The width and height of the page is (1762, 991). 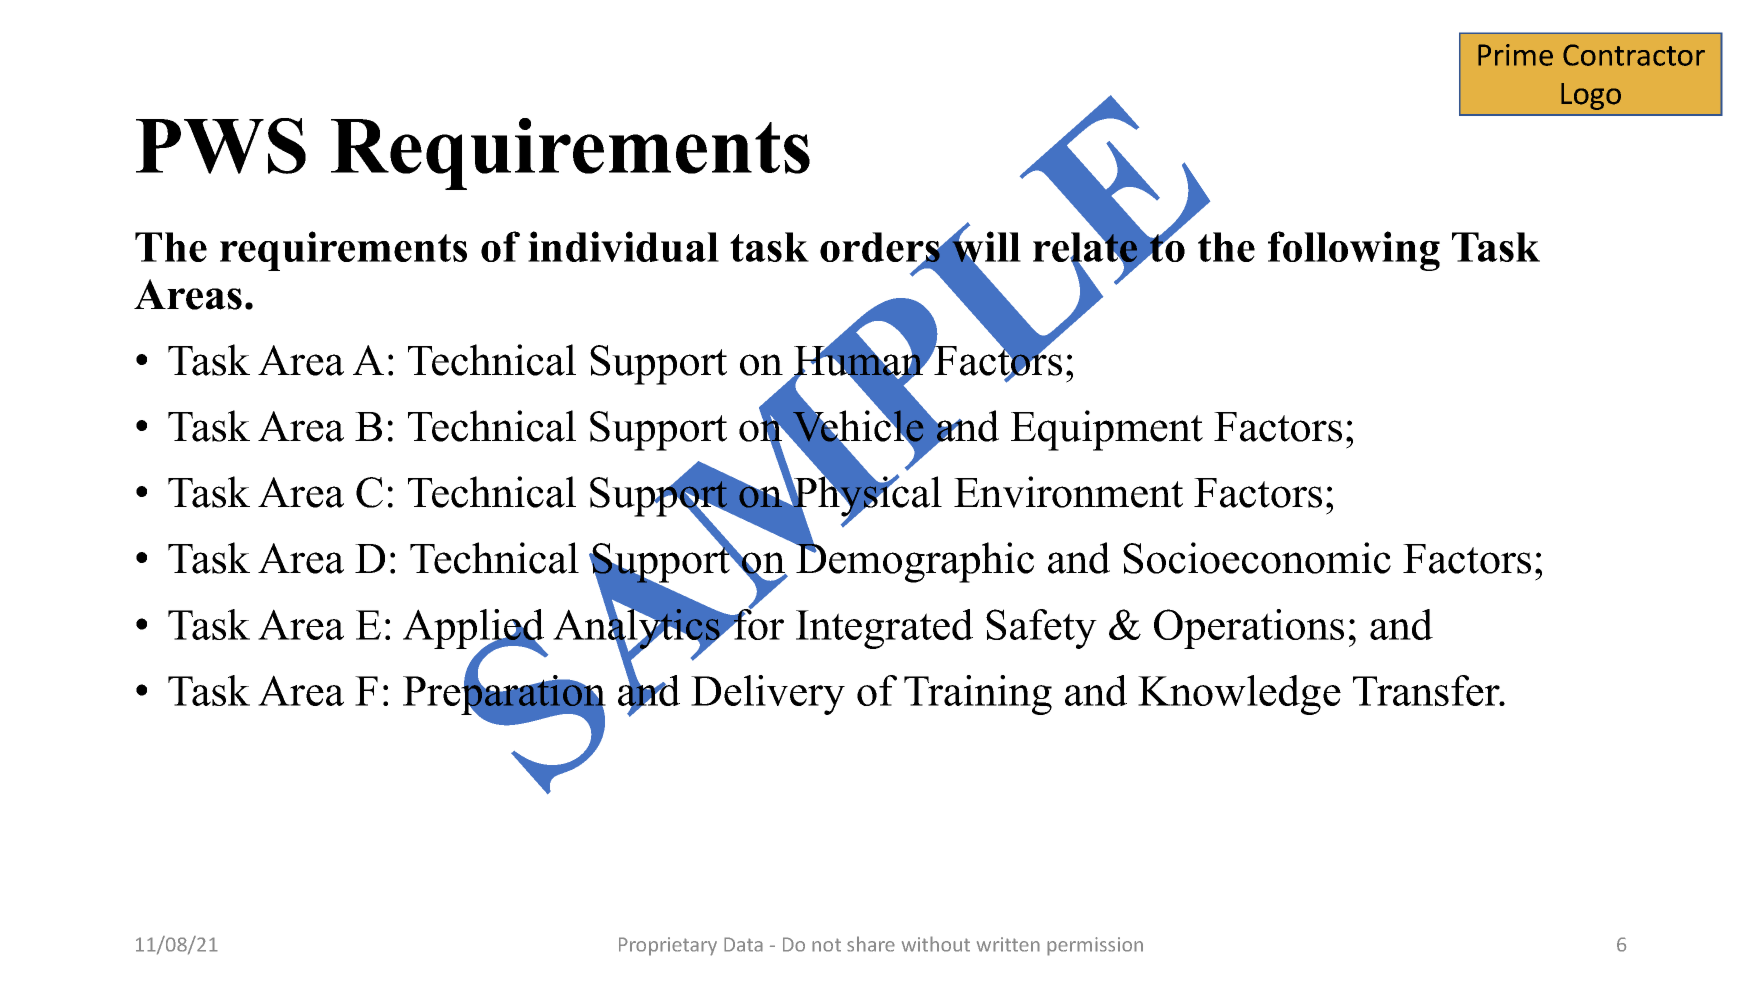 I want to click on Equipment, so click(x=1107, y=430).
